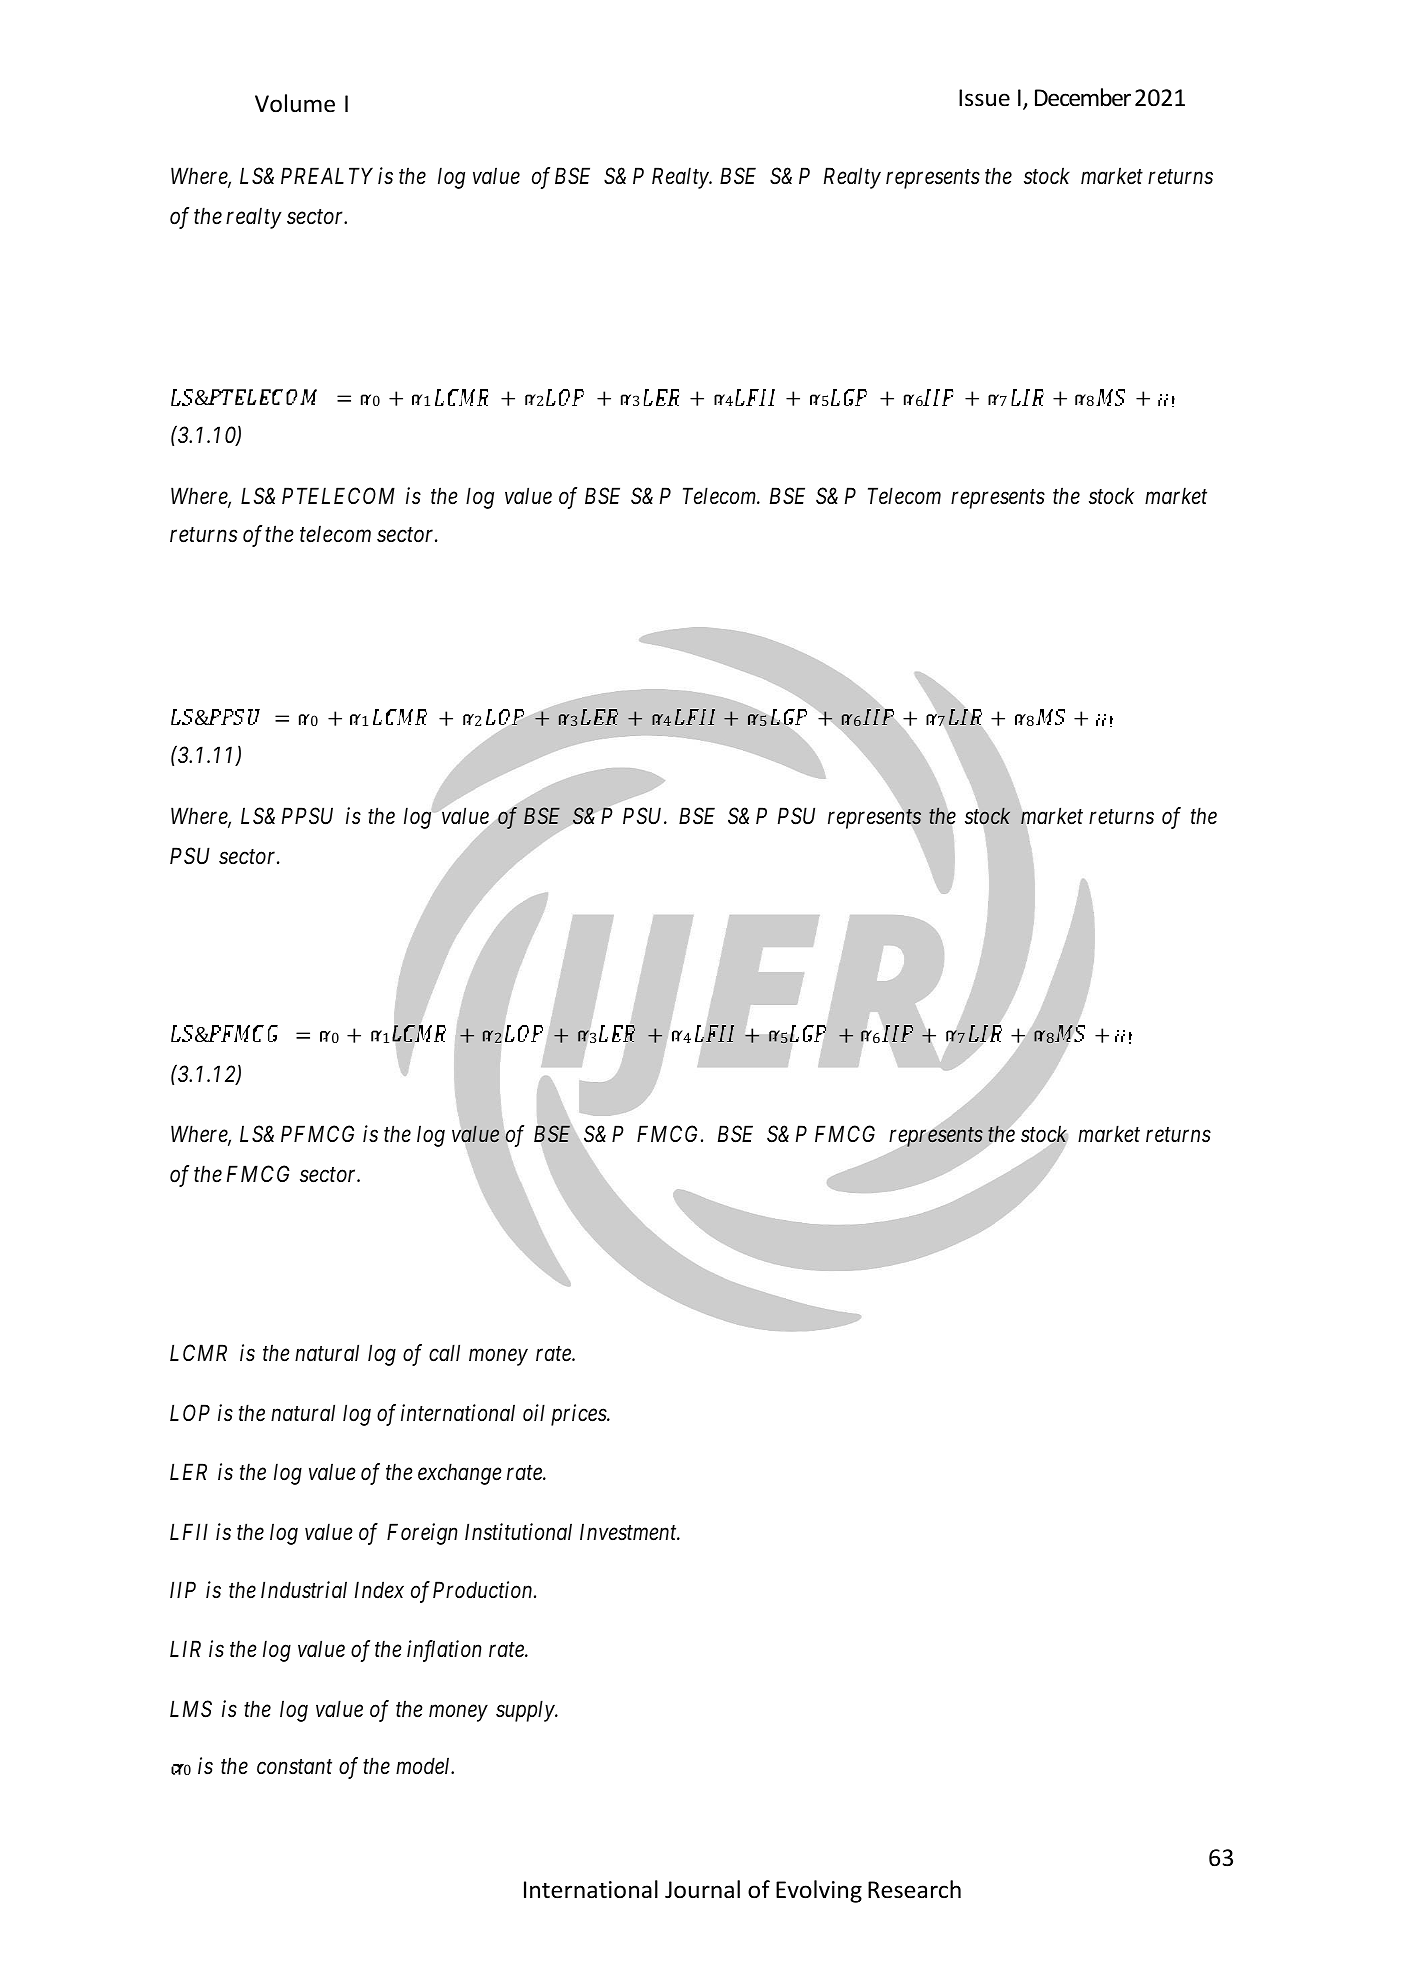 The height and width of the screenshot is (1984, 1405). I want to click on prices, so click(579, 1415).
